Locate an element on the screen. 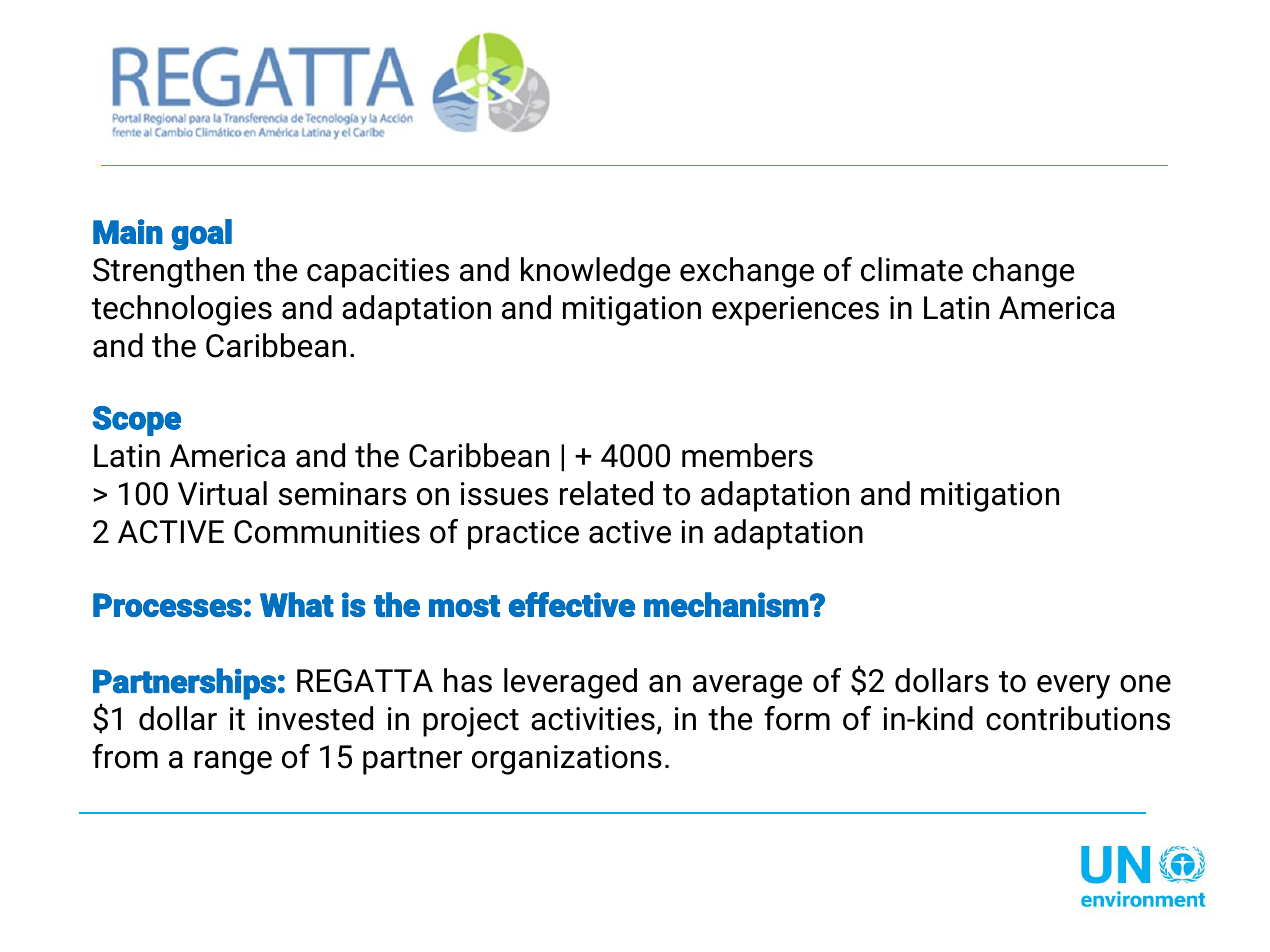  goal is located at coordinates (201, 235).
